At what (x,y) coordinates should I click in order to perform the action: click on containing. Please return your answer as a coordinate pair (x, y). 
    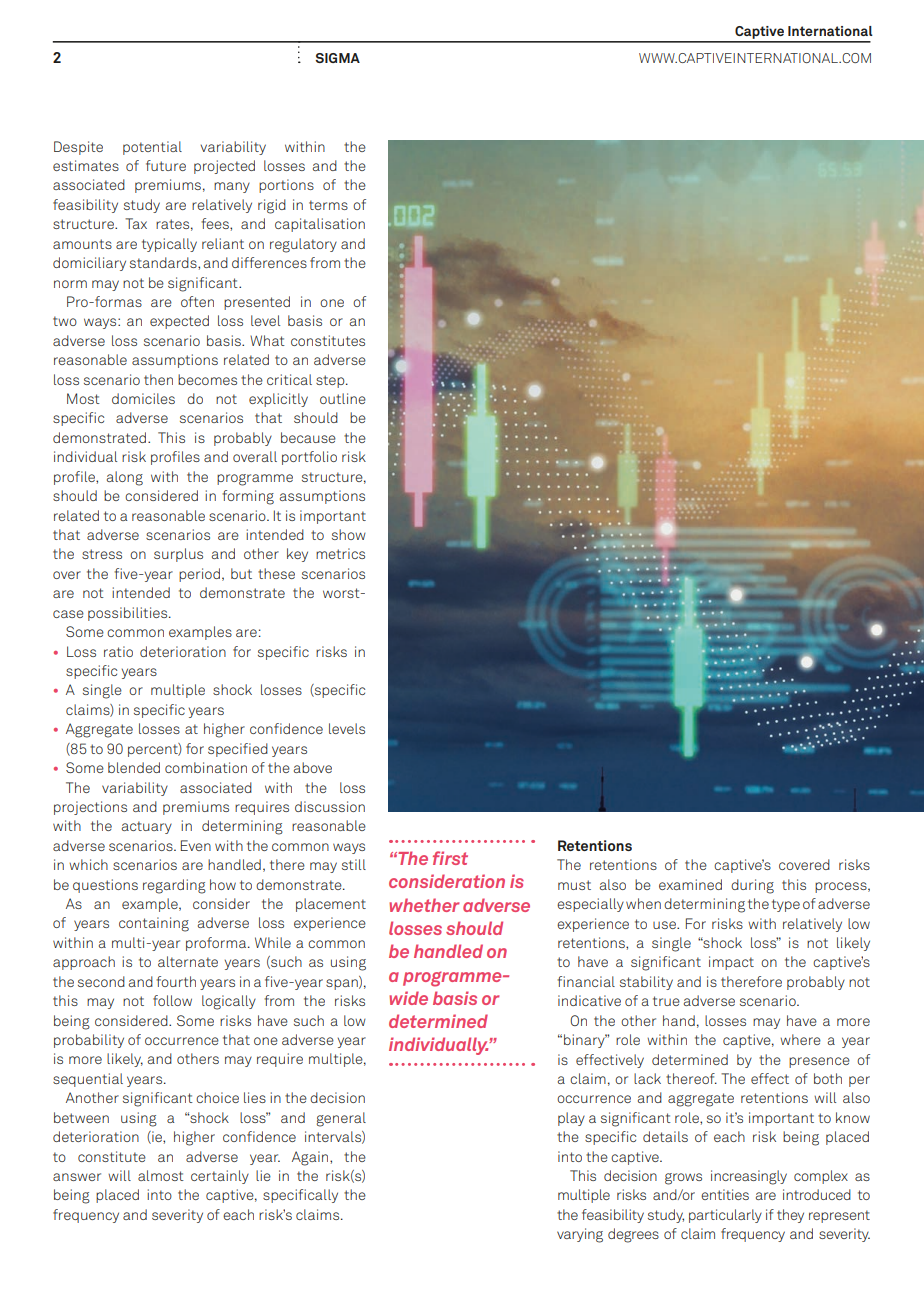
    Looking at the image, I should click on (154, 924).
